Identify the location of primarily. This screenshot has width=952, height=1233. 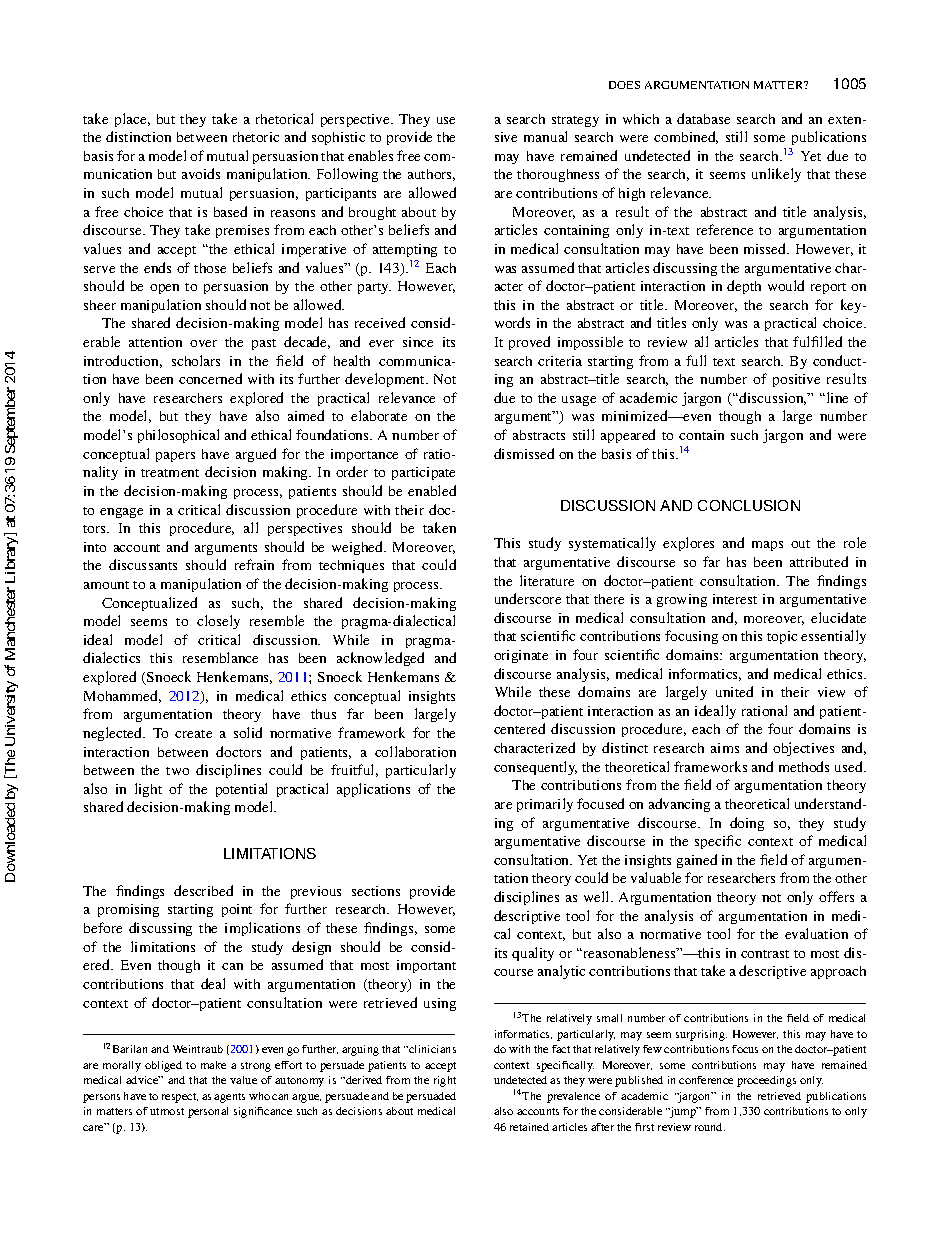
(545, 805).
